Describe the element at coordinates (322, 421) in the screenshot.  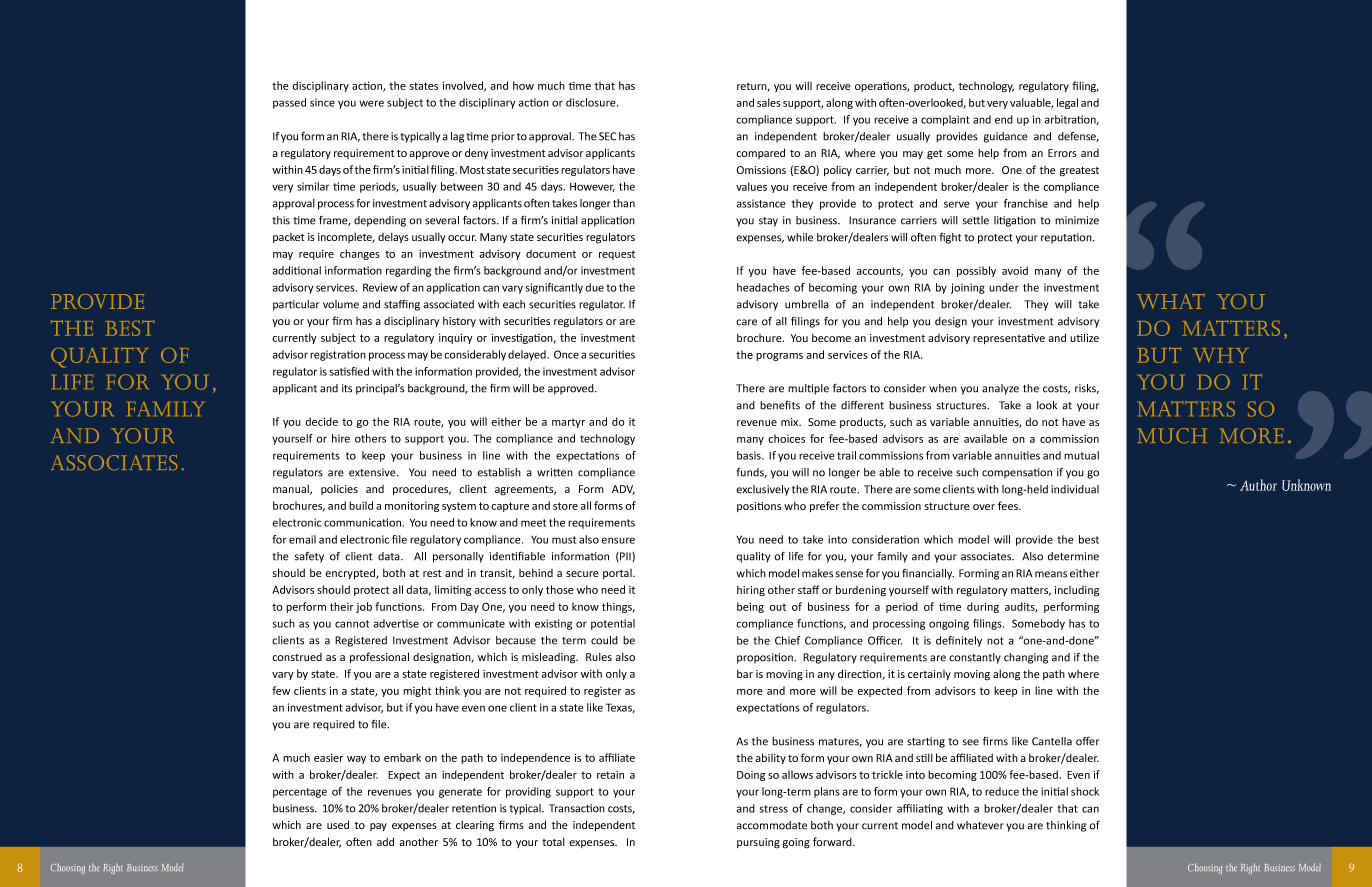
I see `decide` at that location.
